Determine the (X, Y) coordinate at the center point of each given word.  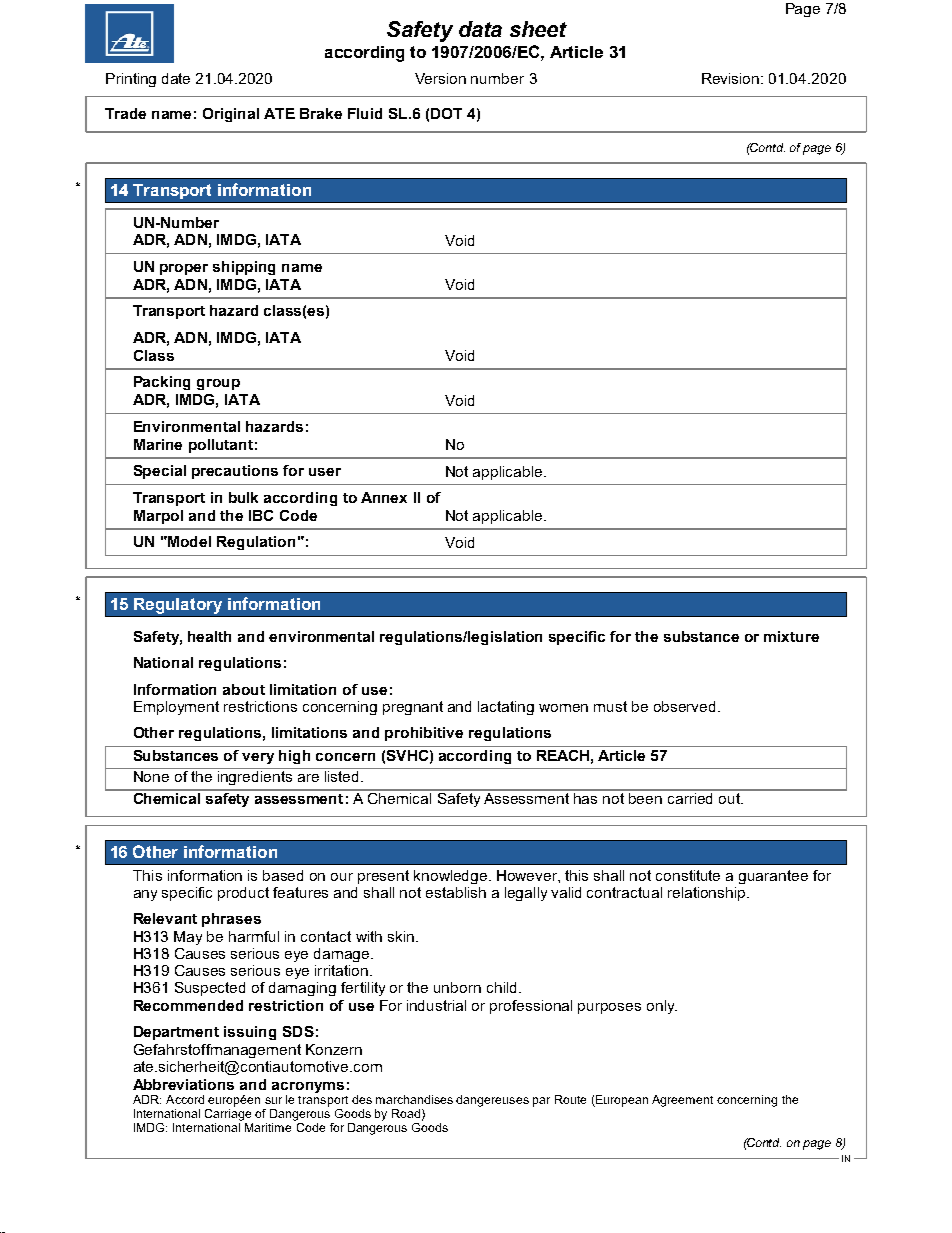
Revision (732, 78)
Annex (384, 497)
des (362, 1099)
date (176, 78)
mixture (791, 636)
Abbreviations (183, 1084)
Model (188, 541)
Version (440, 78)
